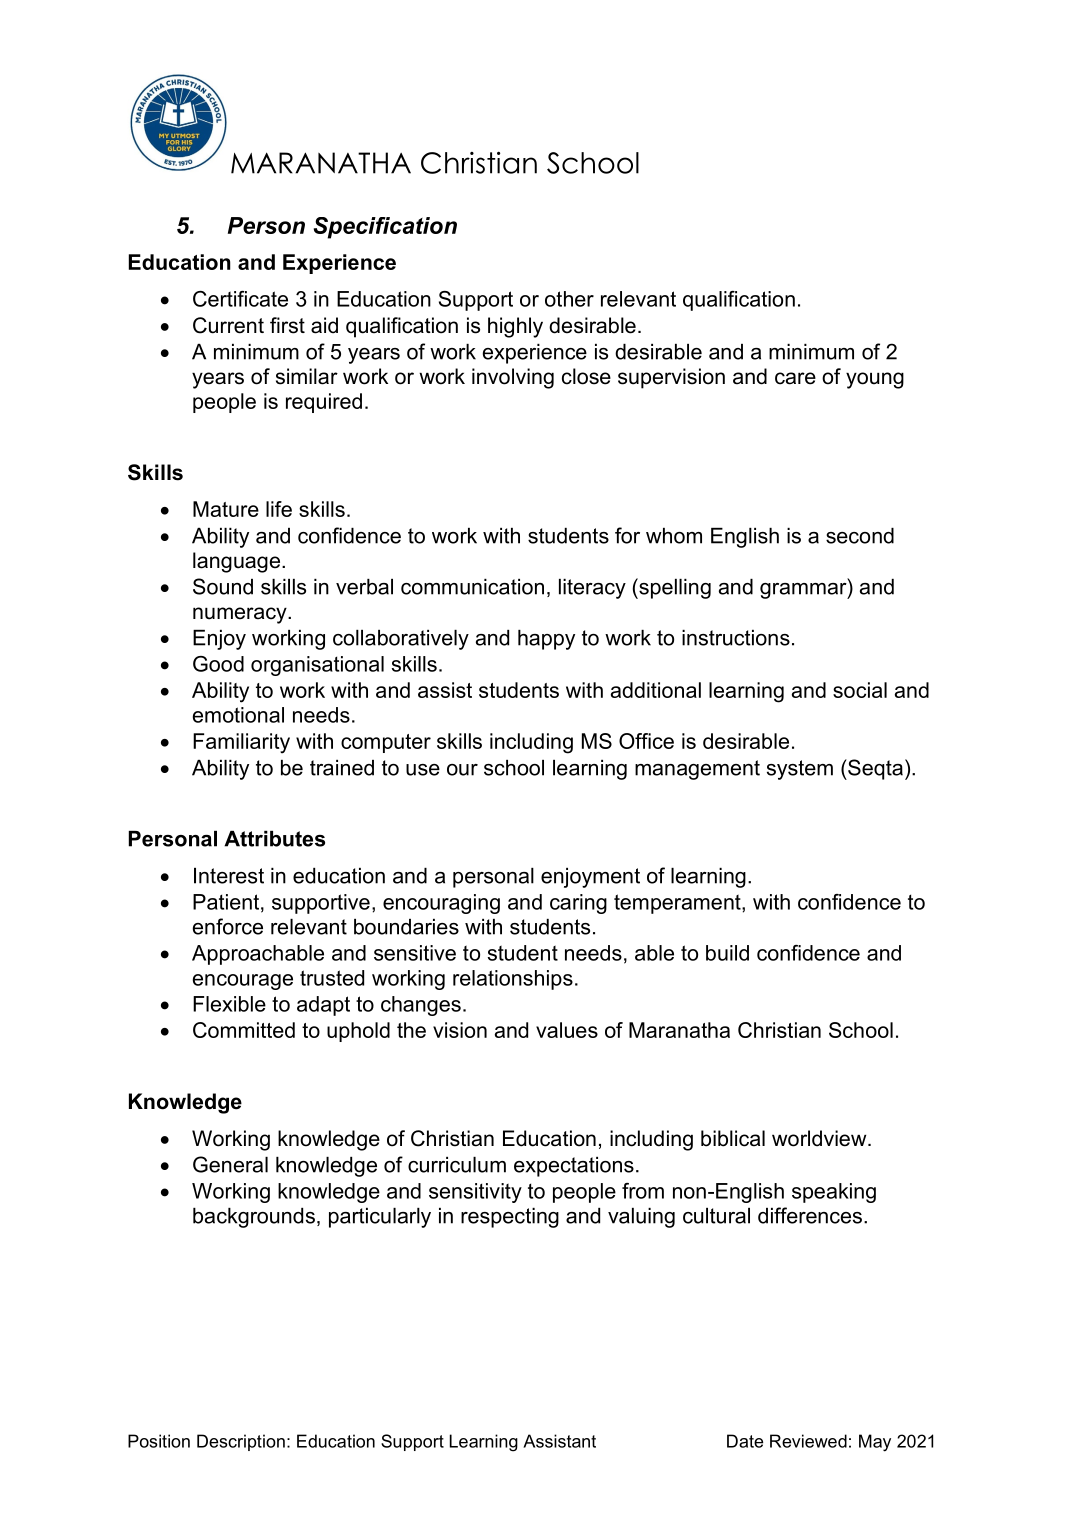 Image resolution: width=1069 pixels, height=1513 pixels. What do you see at coordinates (510, 1218) in the page?
I see `respecting` at bounding box center [510, 1218].
